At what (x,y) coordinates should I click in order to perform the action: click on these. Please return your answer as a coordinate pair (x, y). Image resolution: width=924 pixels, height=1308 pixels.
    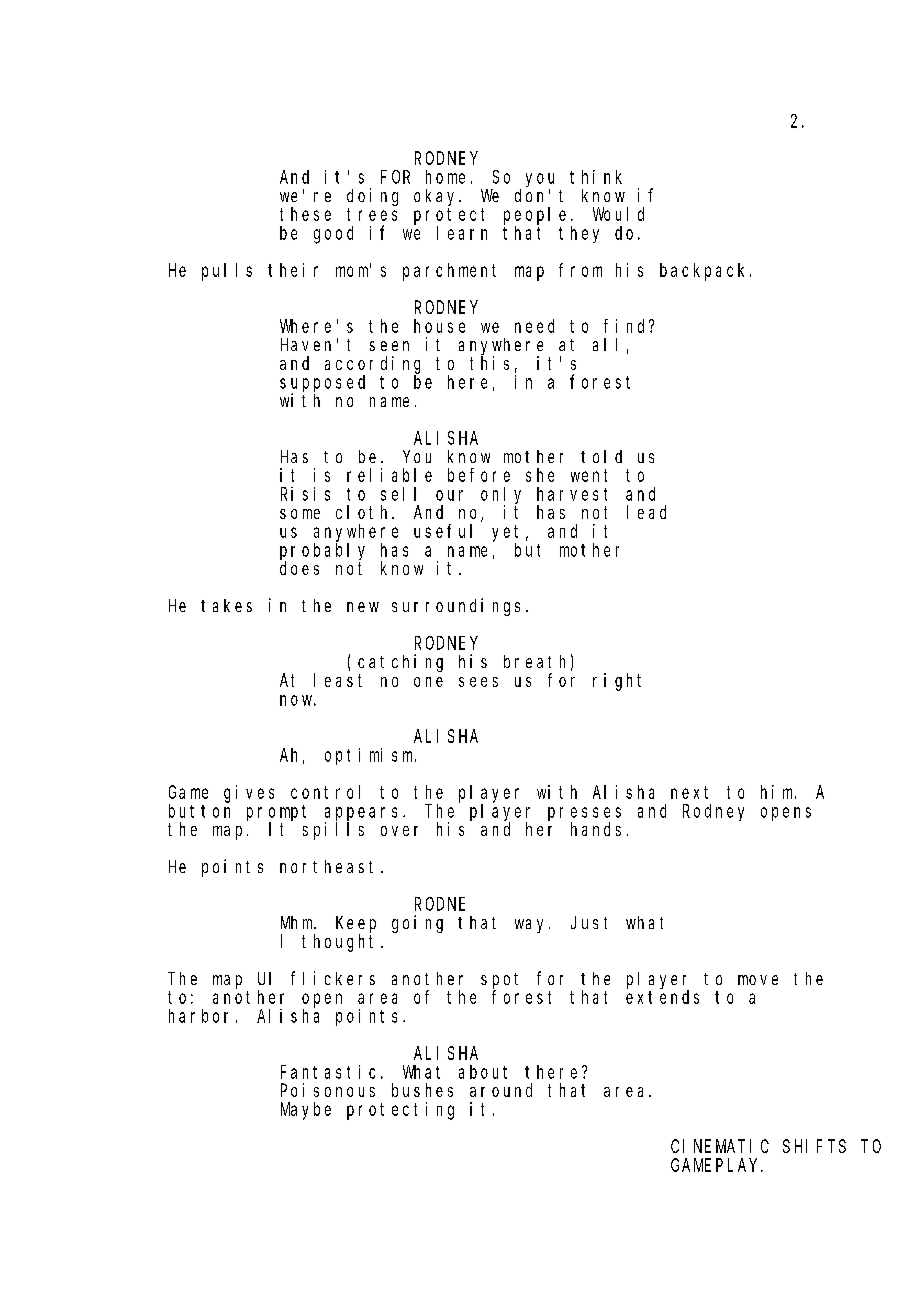
    Looking at the image, I should click on (305, 214).
